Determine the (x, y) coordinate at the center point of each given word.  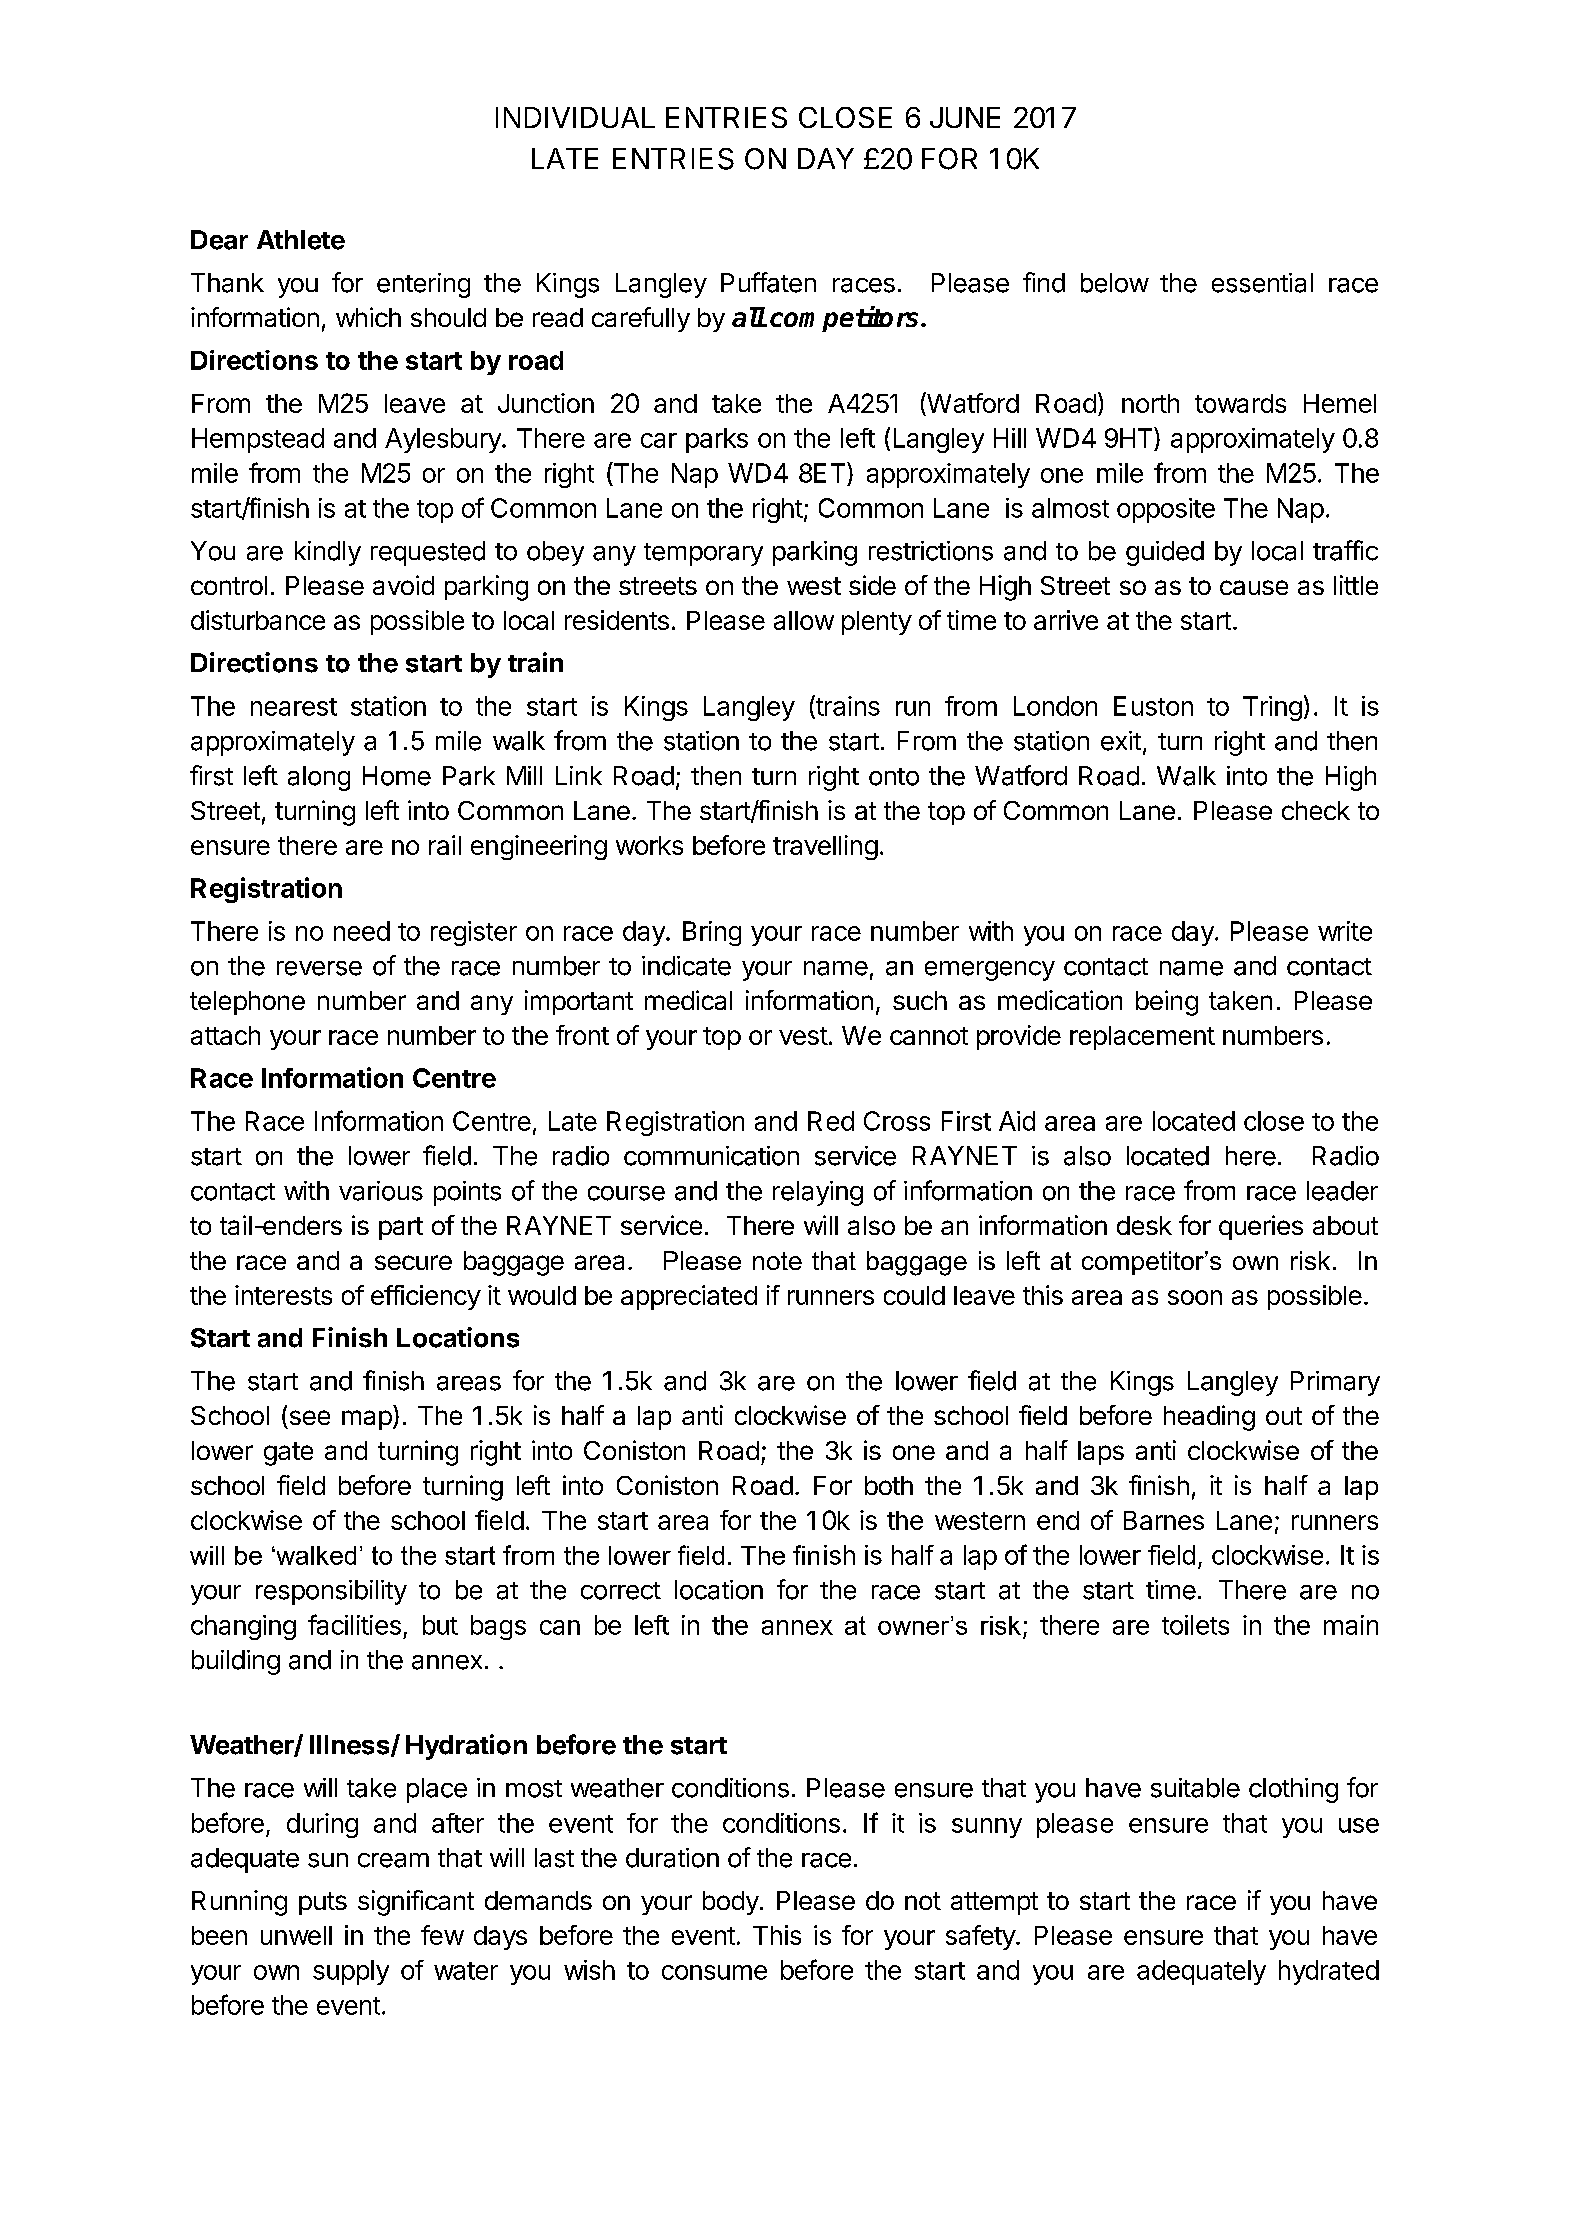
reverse (319, 968)
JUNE (965, 117)
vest (803, 1036)
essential (1262, 283)
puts (323, 1903)
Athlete (301, 240)
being (1167, 1003)
